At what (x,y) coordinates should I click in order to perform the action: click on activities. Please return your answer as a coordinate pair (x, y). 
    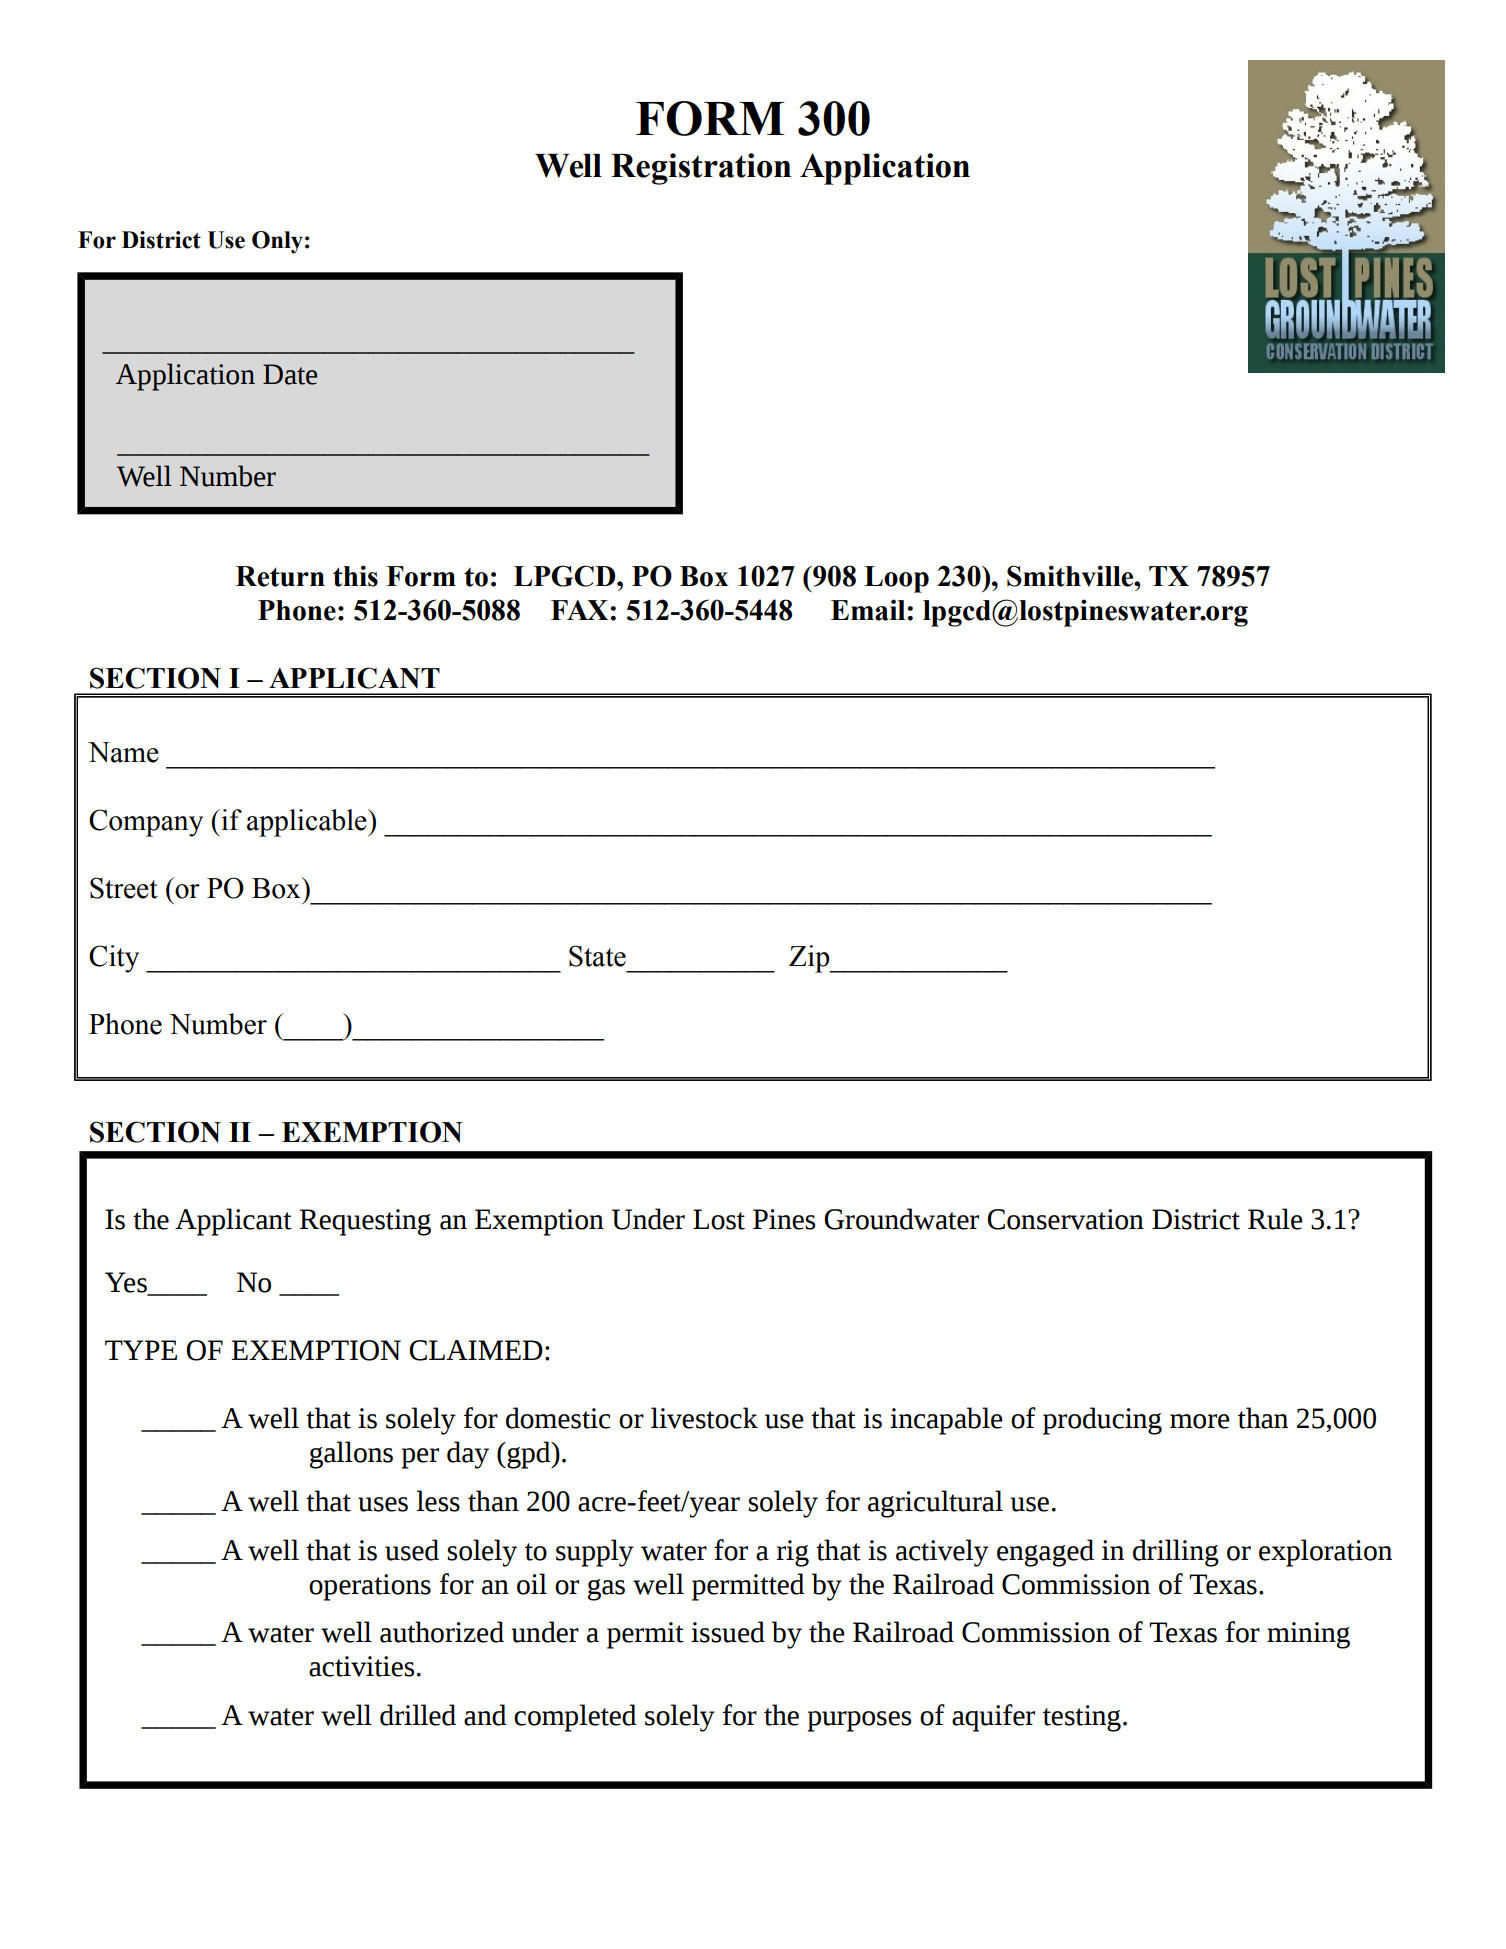
    Looking at the image, I should click on (361, 1666).
